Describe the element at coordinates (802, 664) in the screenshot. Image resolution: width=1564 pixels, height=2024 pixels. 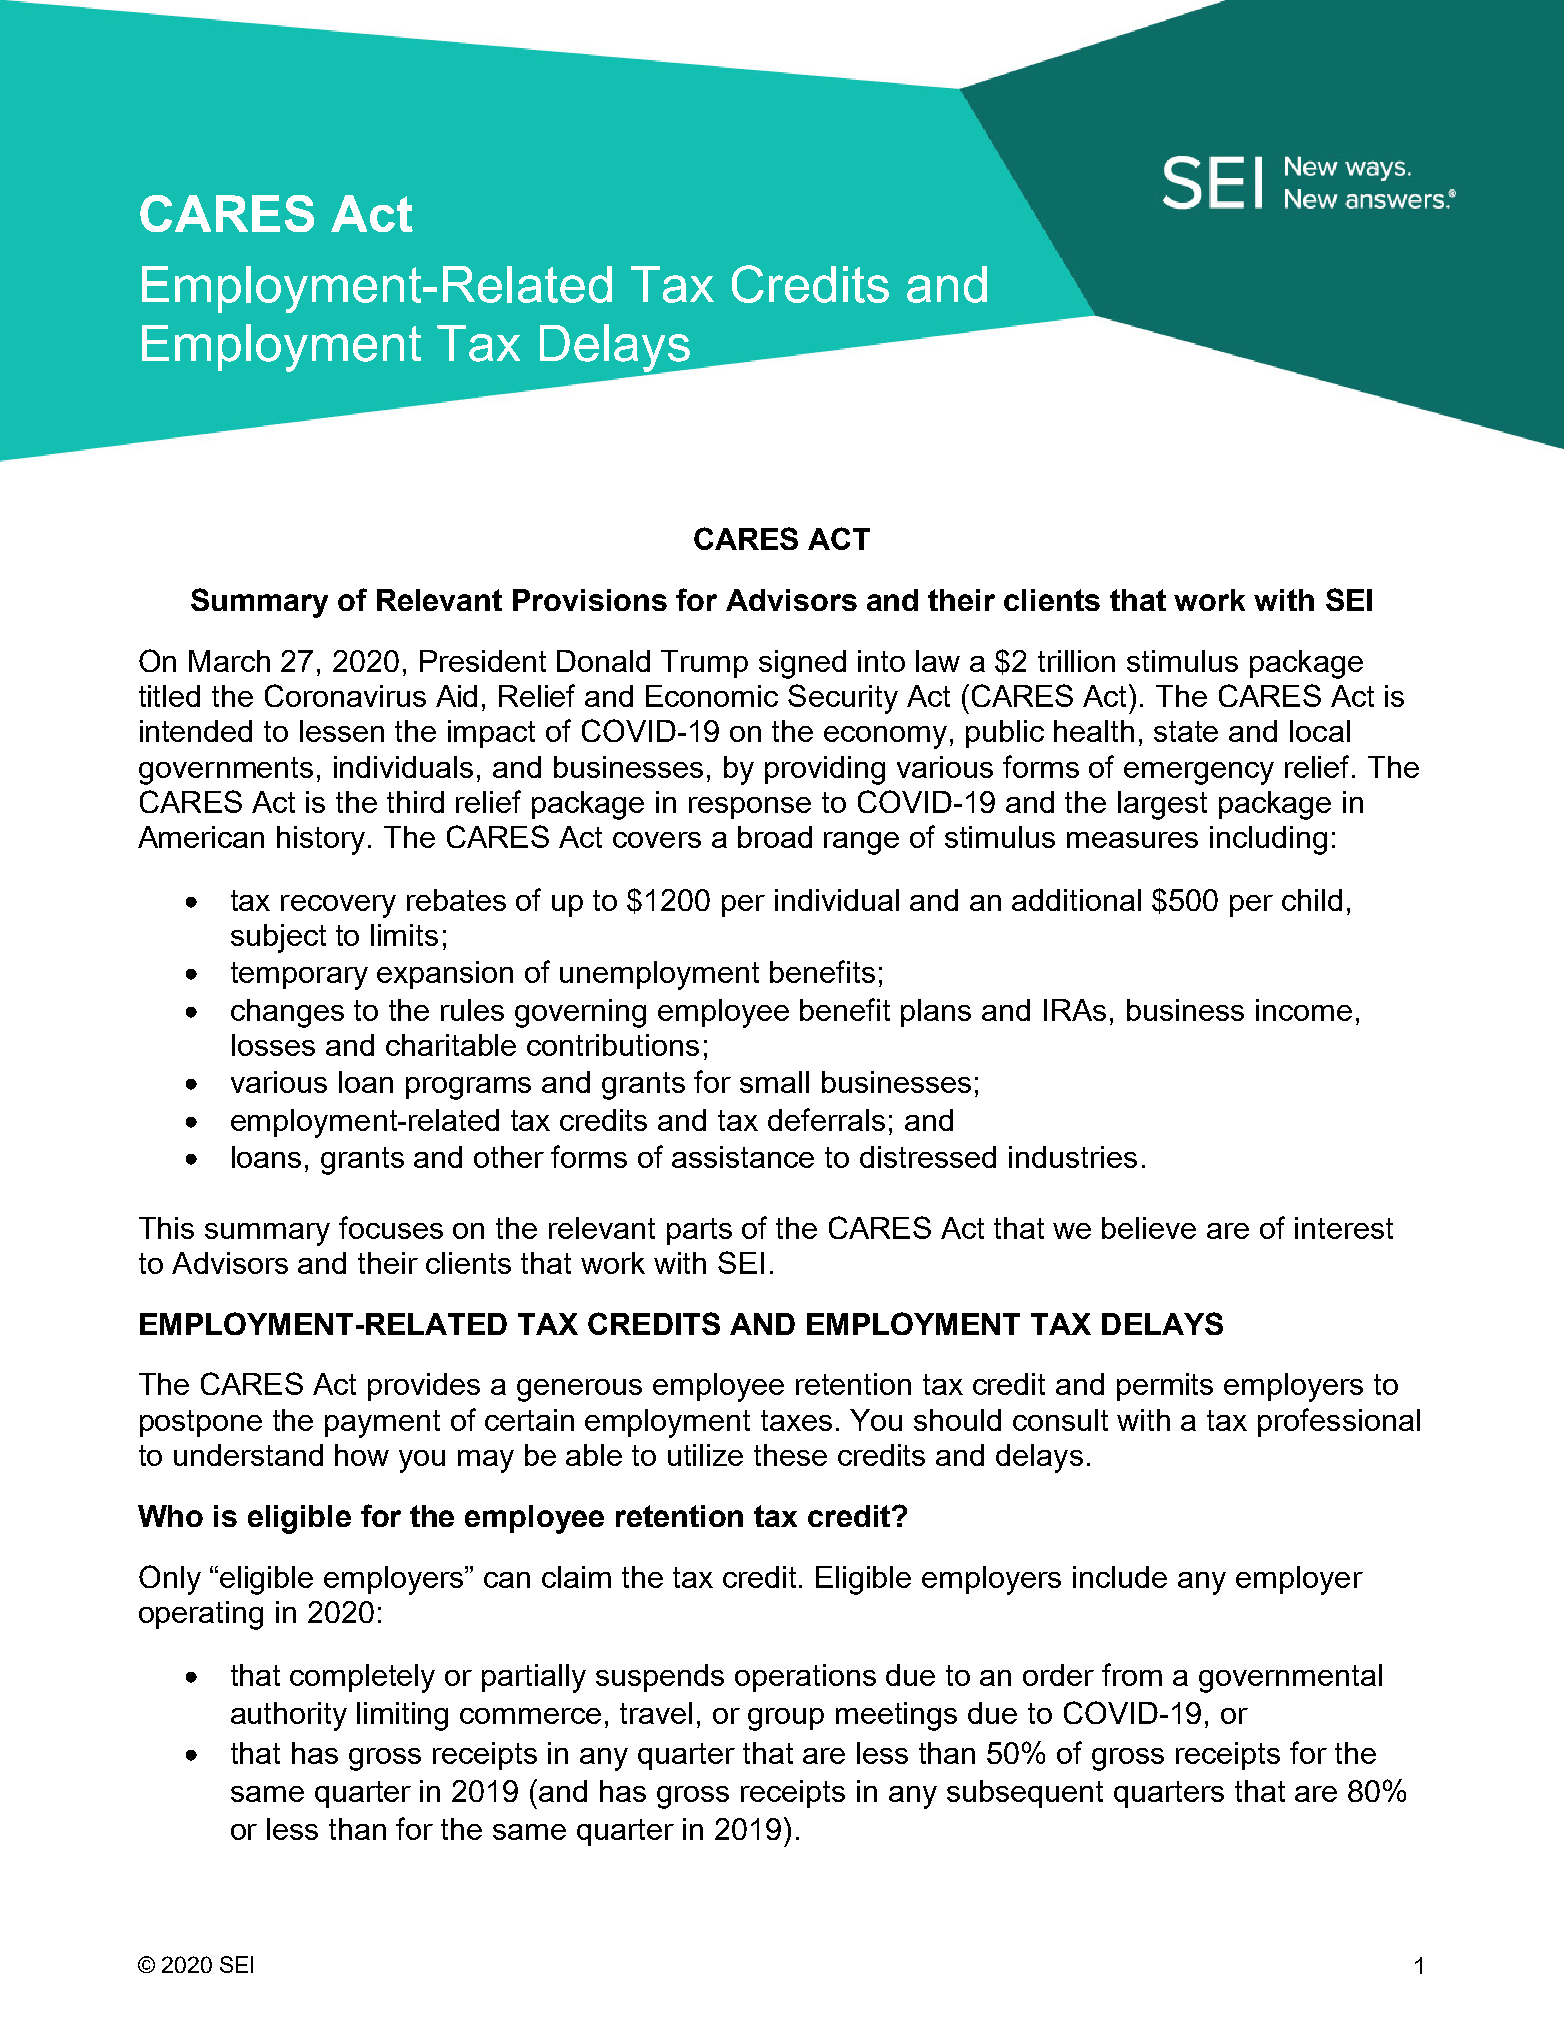
I see `signed` at that location.
